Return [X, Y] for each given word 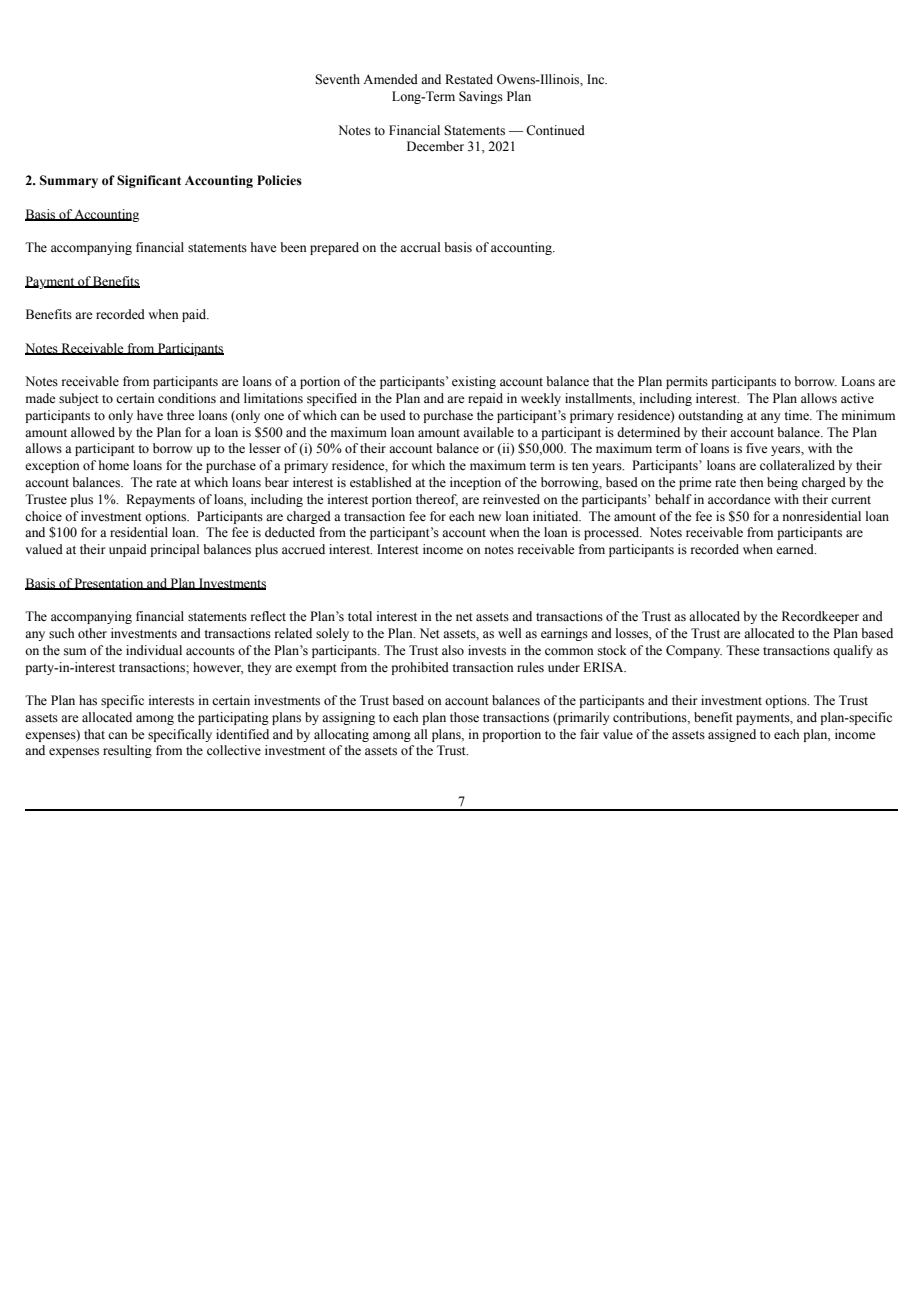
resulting [127, 751]
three [181, 415]
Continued [555, 130]
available [488, 432]
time [797, 415]
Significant [149, 181]
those [464, 717]
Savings [481, 97]
